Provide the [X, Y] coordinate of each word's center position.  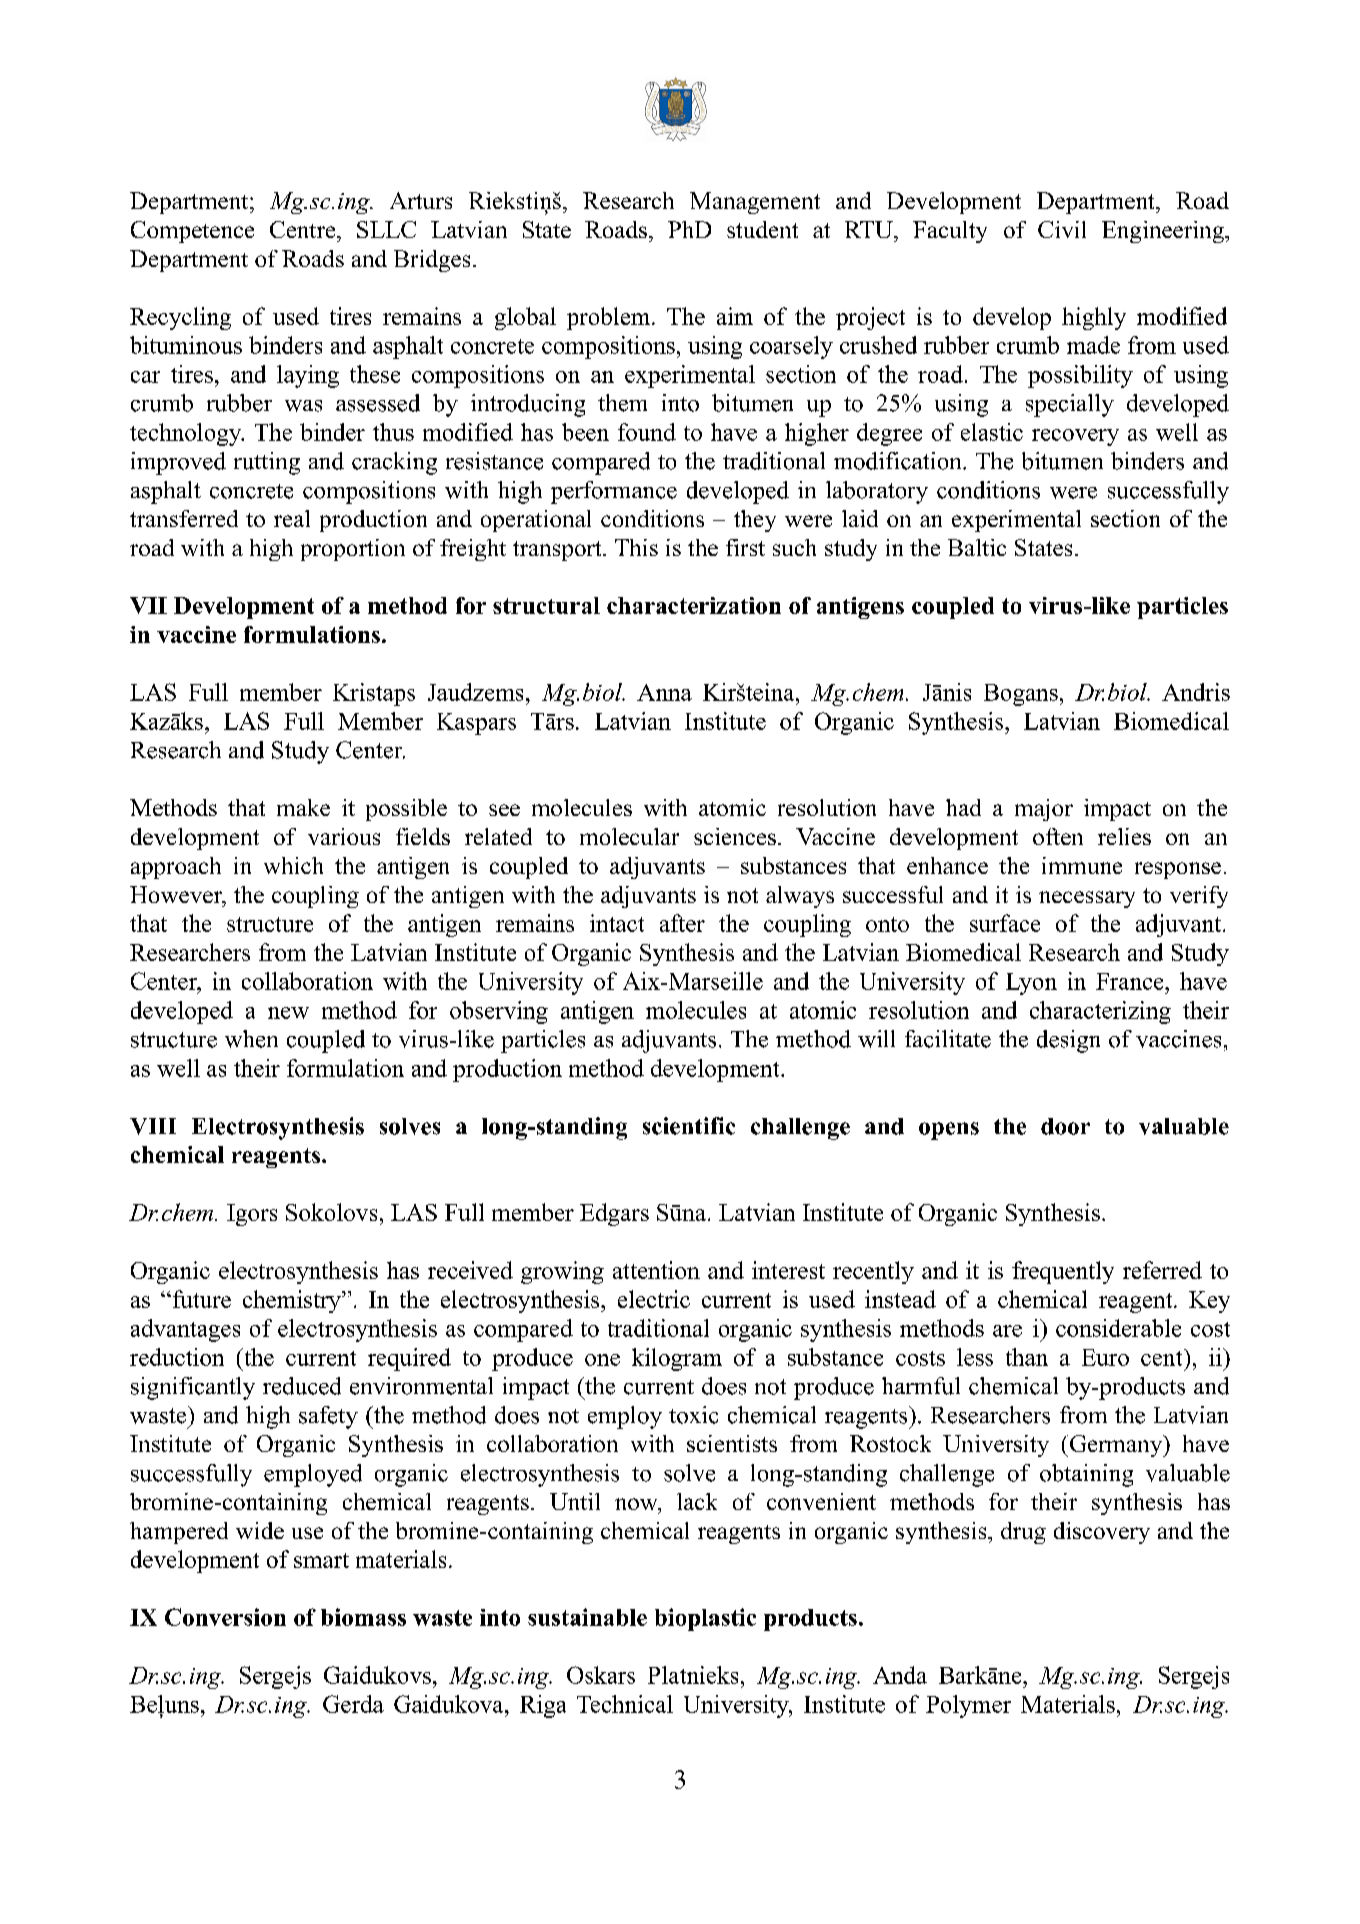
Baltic [977, 547]
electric [654, 1299]
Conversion [225, 1617]
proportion [353, 550]
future [200, 1299]
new [288, 1013]
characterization [694, 605]
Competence [192, 232]
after [682, 923]
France [1131, 981]
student [762, 229]
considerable [1118, 1328]
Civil [1062, 229]
